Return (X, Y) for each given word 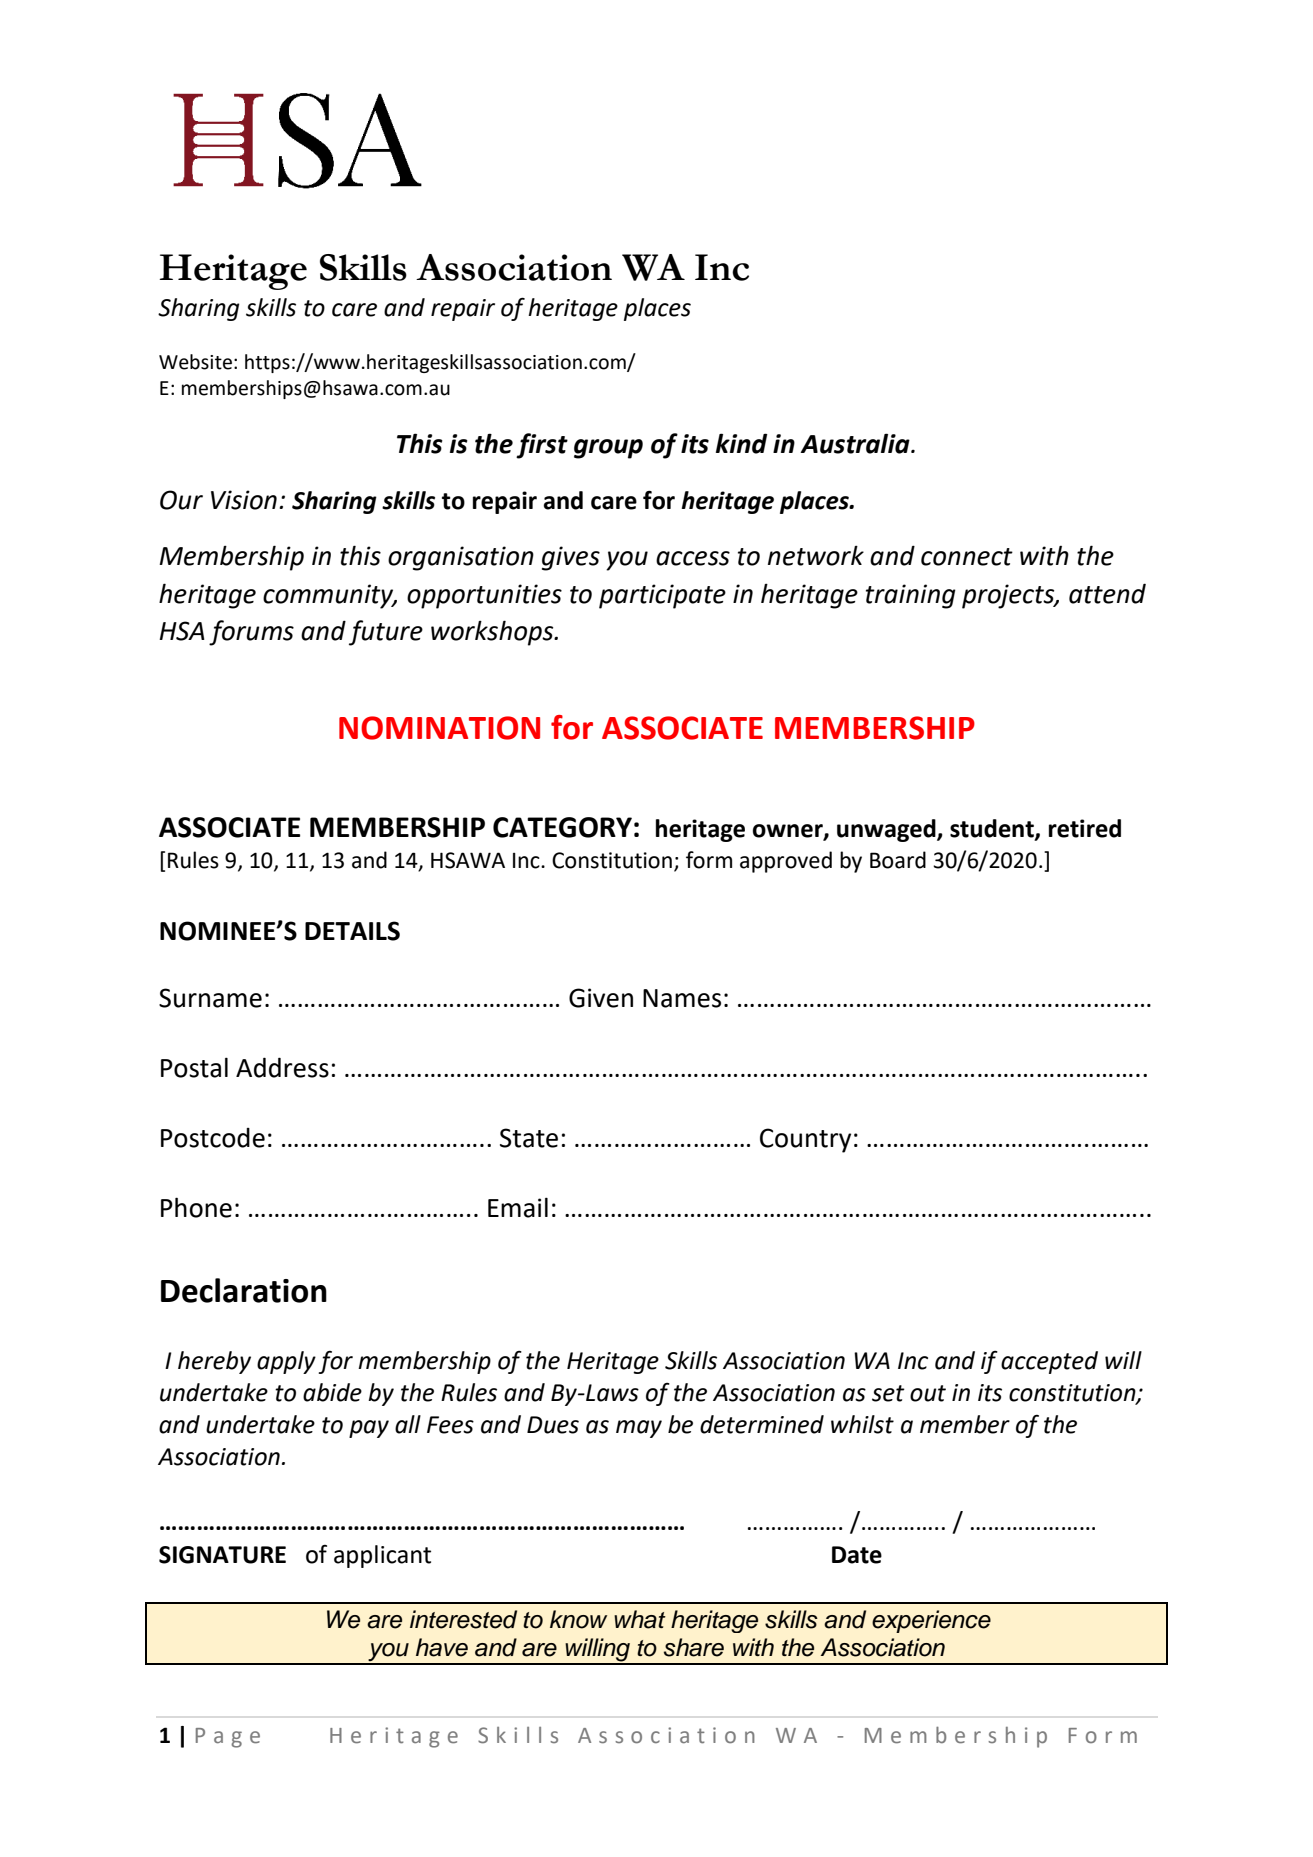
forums (251, 633)
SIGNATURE (222, 1555)
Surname (210, 998)
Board (898, 860)
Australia (856, 443)
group (608, 449)
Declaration (244, 1290)
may (639, 1429)
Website (195, 362)
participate (662, 596)
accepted (1049, 1362)
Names (682, 998)
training (911, 596)
